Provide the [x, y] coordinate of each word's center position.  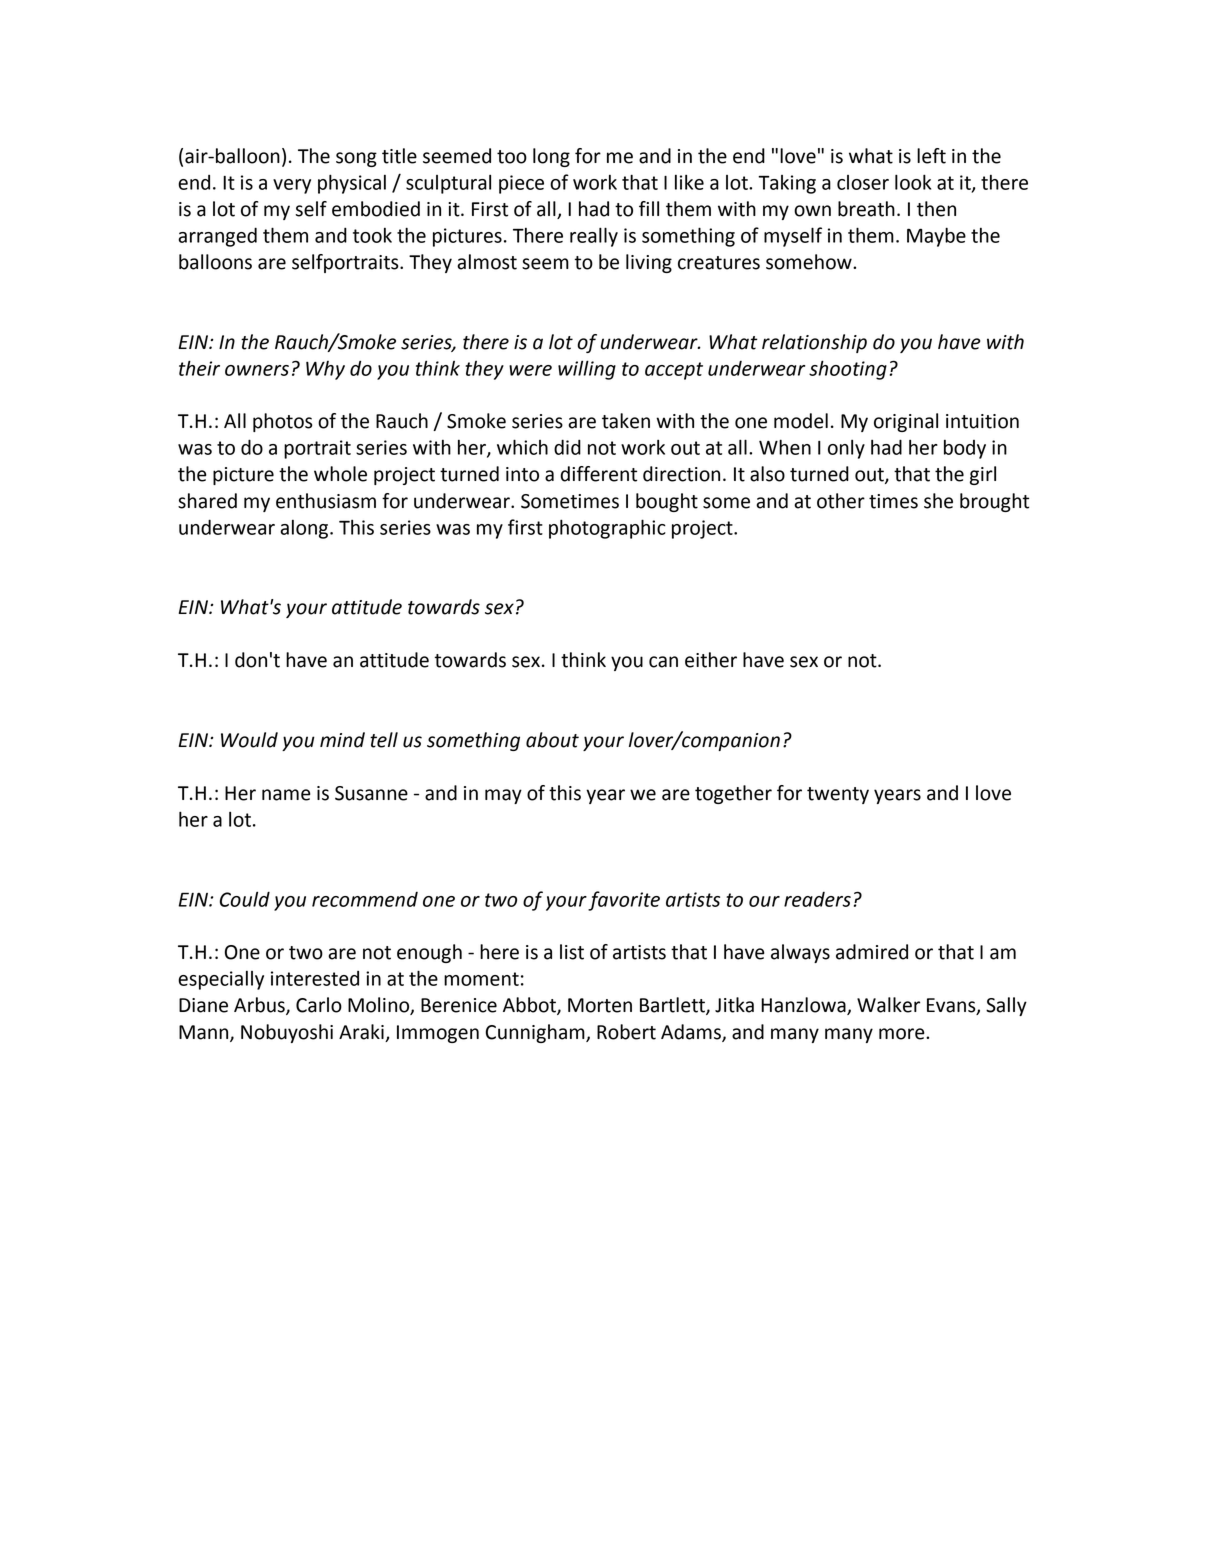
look [913, 182]
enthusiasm [326, 501]
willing [587, 370]
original [906, 422]
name [286, 795]
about [552, 740]
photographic [607, 529]
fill [649, 208]
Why [325, 370]
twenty [838, 795]
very [292, 186]
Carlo [319, 1005]
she [938, 501]
